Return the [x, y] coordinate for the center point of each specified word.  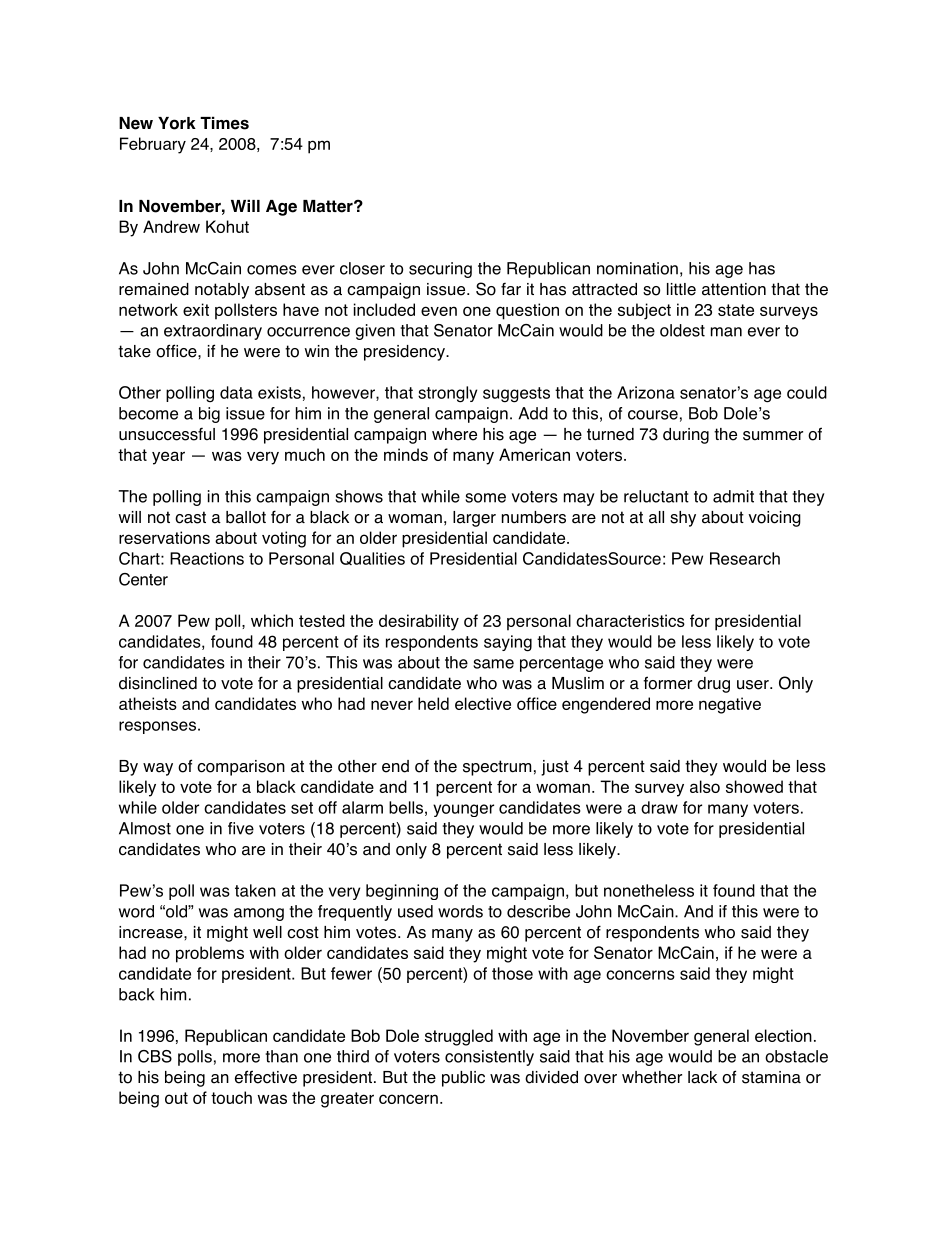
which [272, 620]
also [705, 786]
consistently [489, 1058]
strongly [447, 394]
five [241, 828]
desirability [419, 622]
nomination [637, 268]
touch [231, 1097]
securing [440, 270]
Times [224, 123]
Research [745, 558]
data [236, 392]
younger [463, 810]
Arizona [646, 392]
